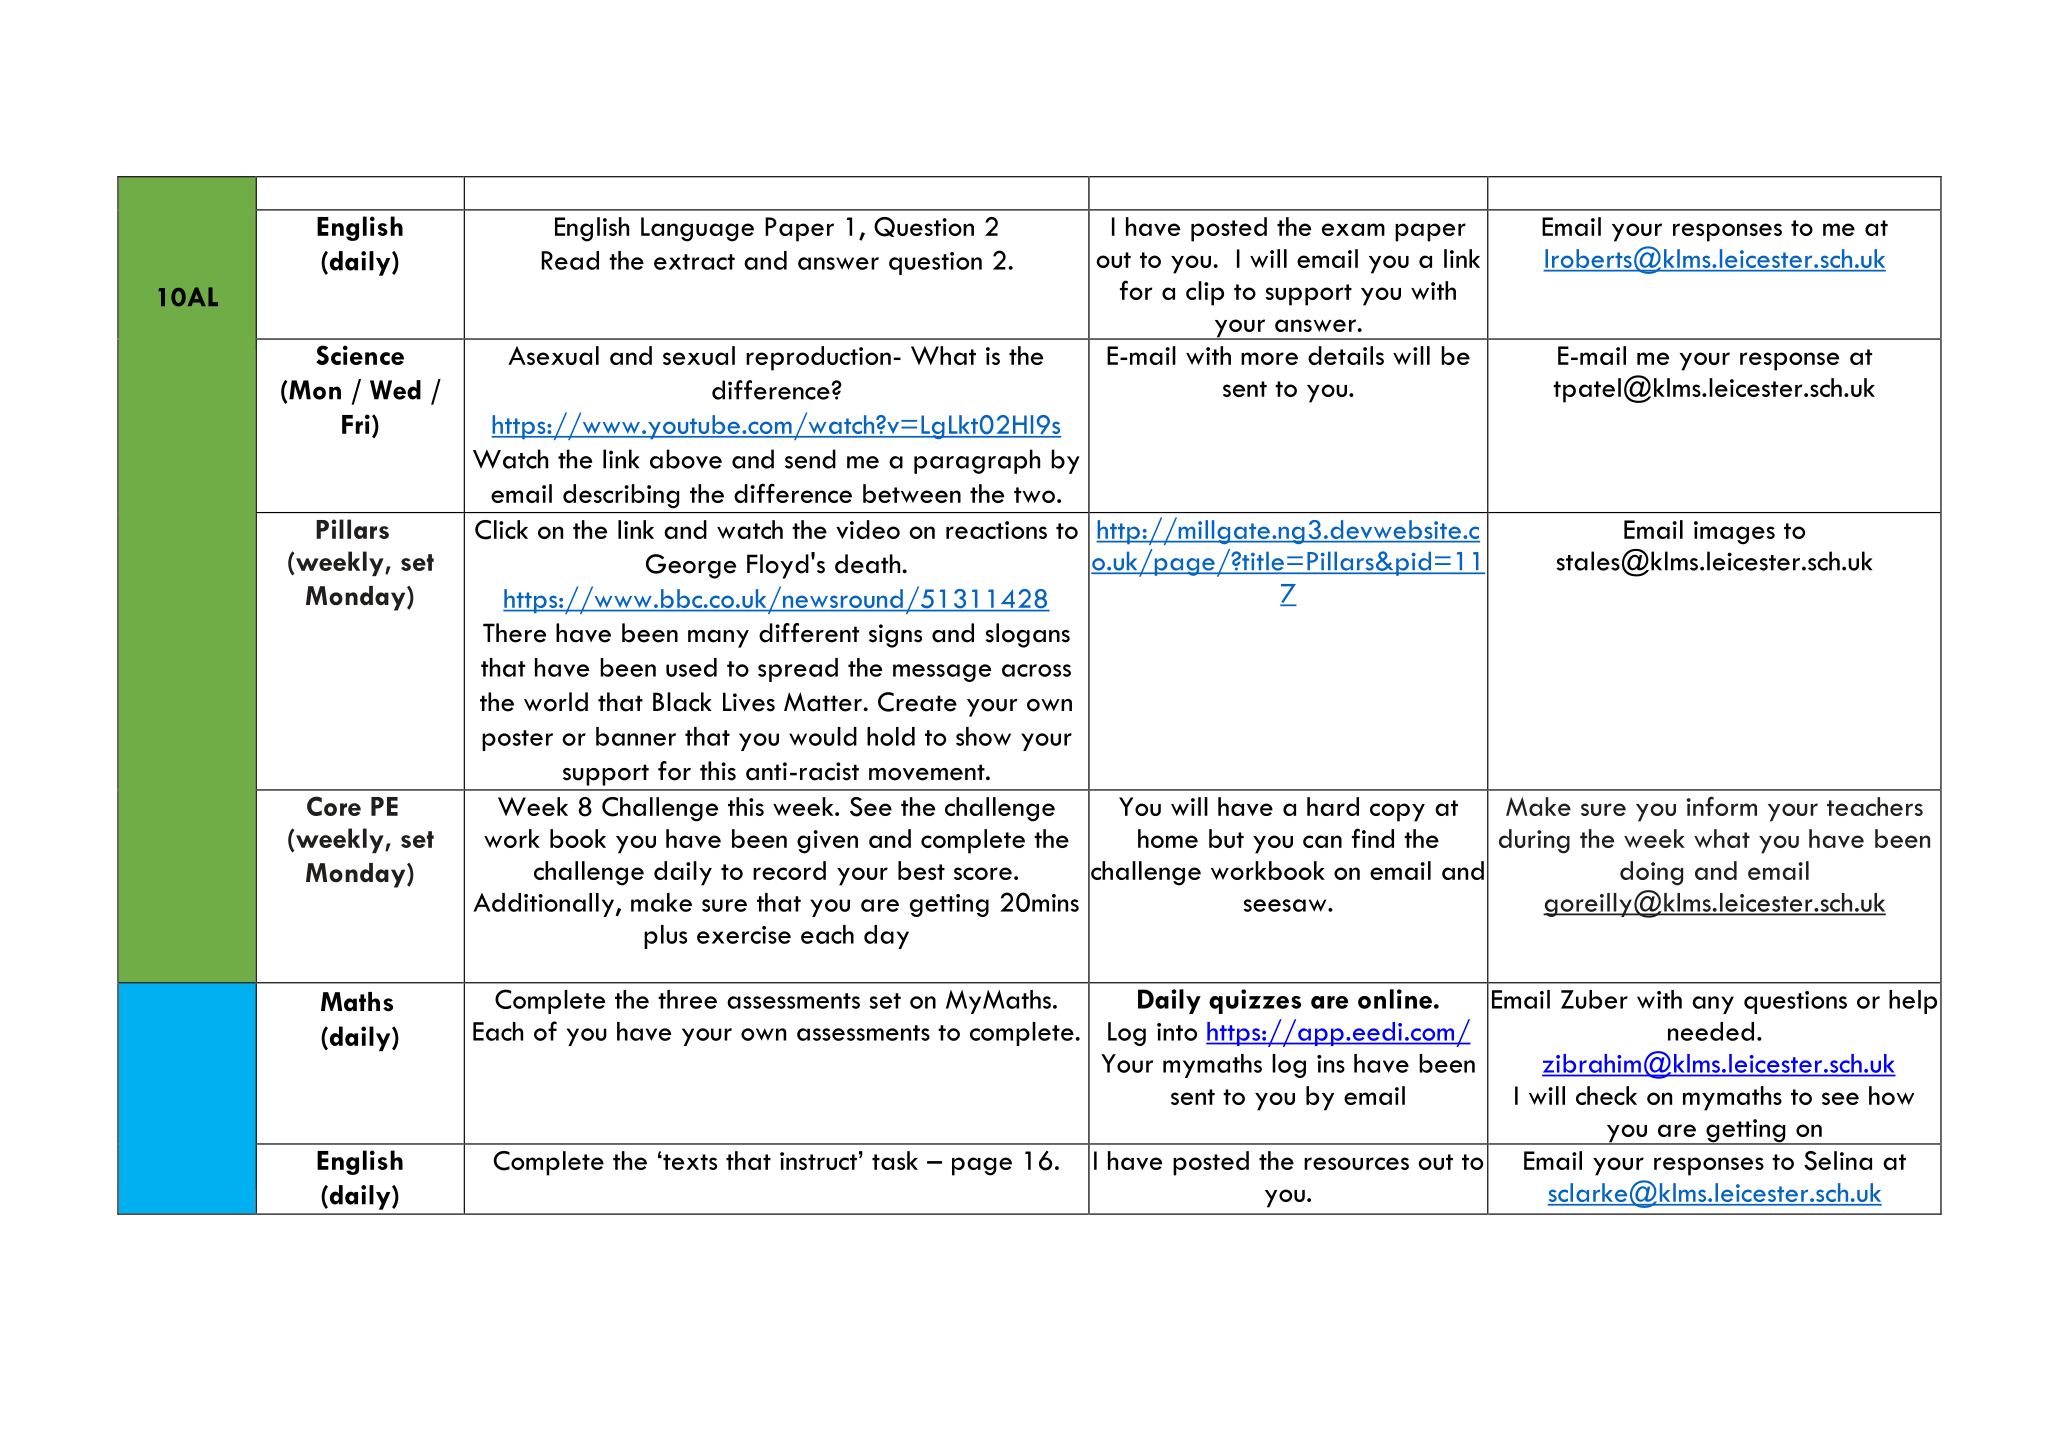  What do you see at coordinates (1356, 1163) in the screenshot?
I see `resources` at bounding box center [1356, 1163].
